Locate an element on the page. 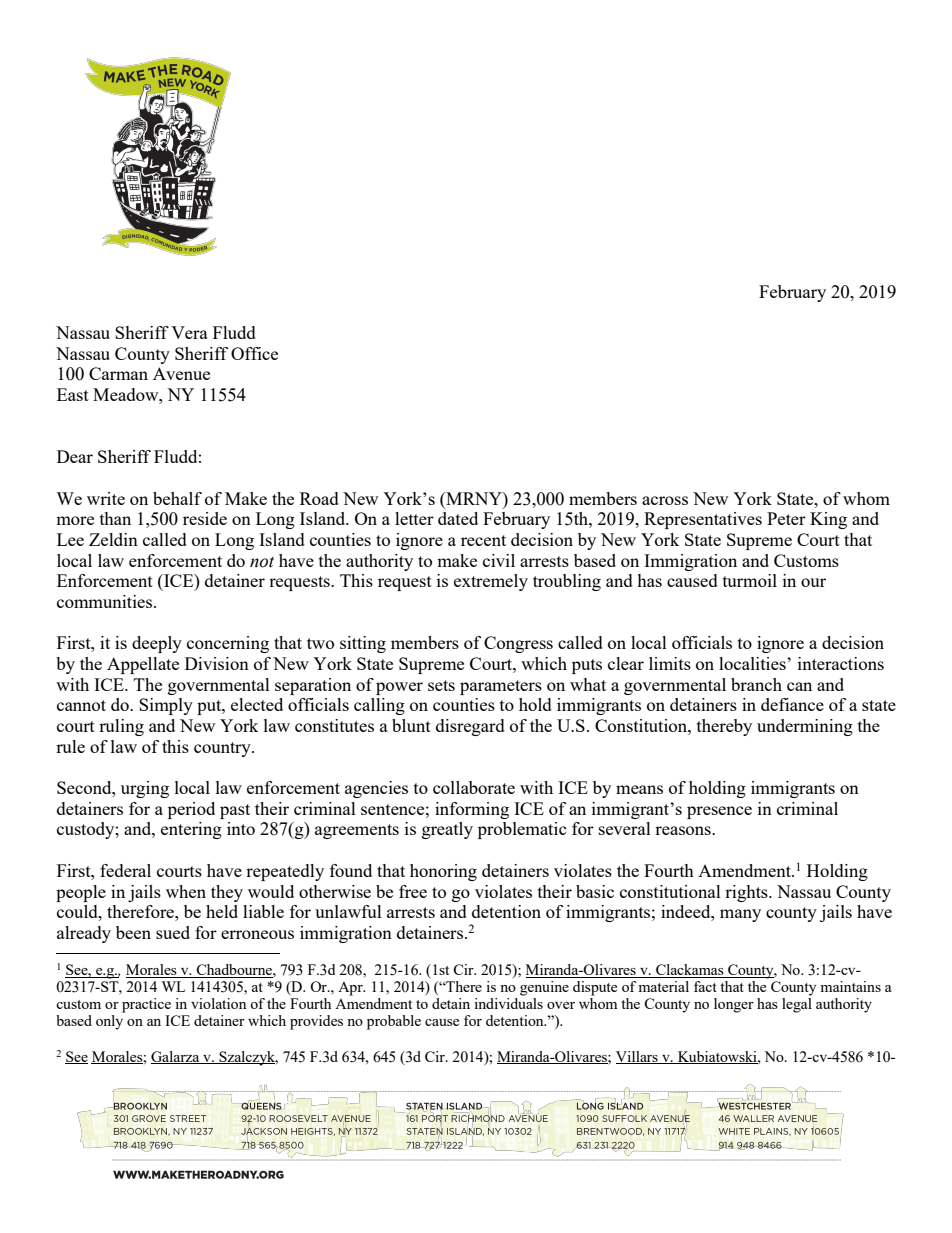 The width and height of the image is (952, 1233). Office is located at coordinates (254, 353).
